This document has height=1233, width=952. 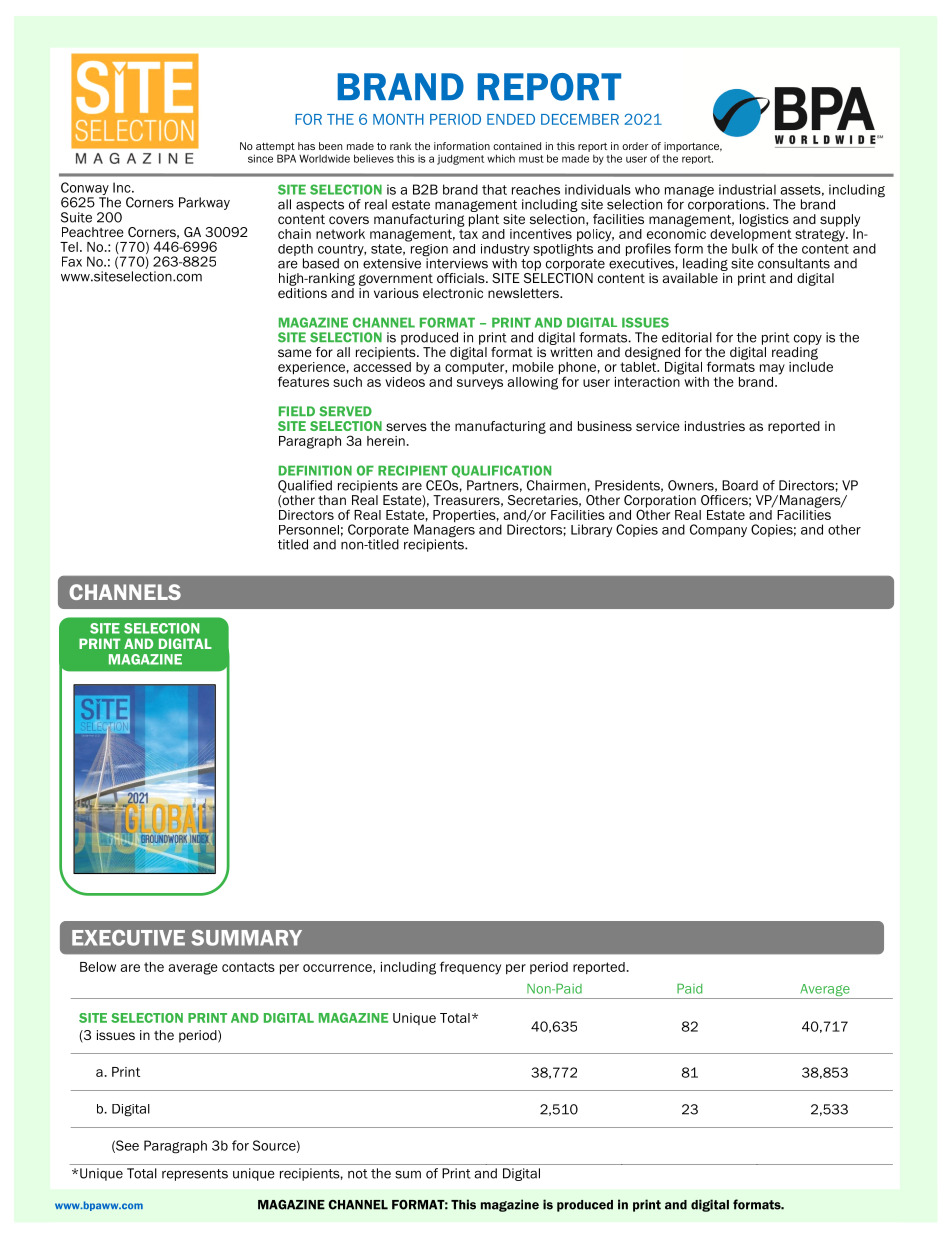 What do you see at coordinates (470, 968) in the document?
I see `frequency` at bounding box center [470, 968].
